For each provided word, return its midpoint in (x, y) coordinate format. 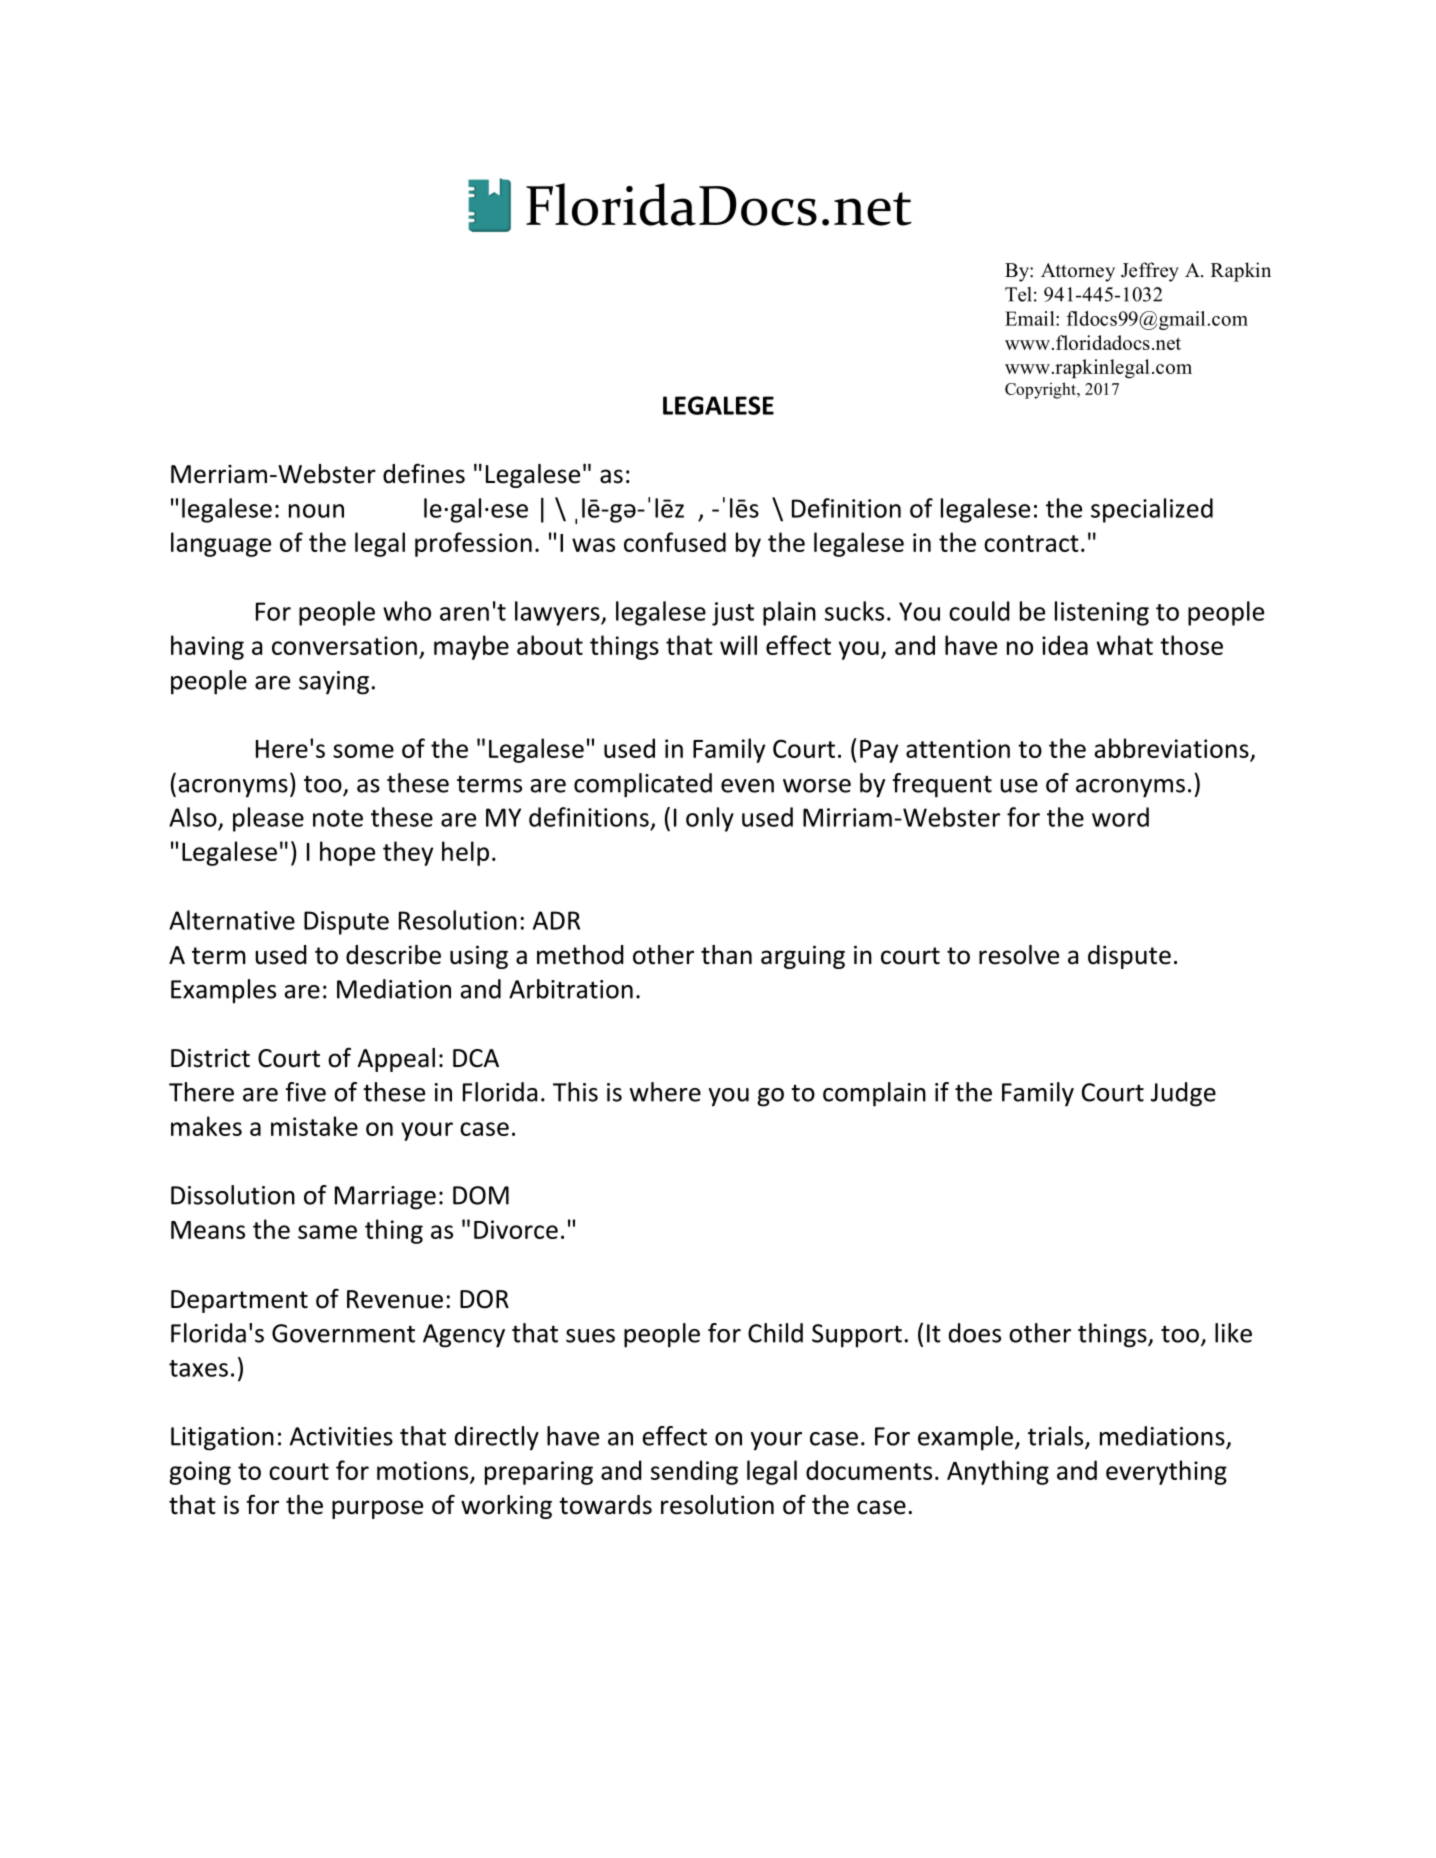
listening (1102, 613)
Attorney (1078, 272)
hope (347, 853)
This (575, 1092)
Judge (1183, 1094)
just (733, 614)
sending (694, 1472)
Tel (1018, 294)
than (726, 955)
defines (424, 473)
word (1120, 817)
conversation (344, 645)
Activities (341, 1436)
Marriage (385, 1198)
